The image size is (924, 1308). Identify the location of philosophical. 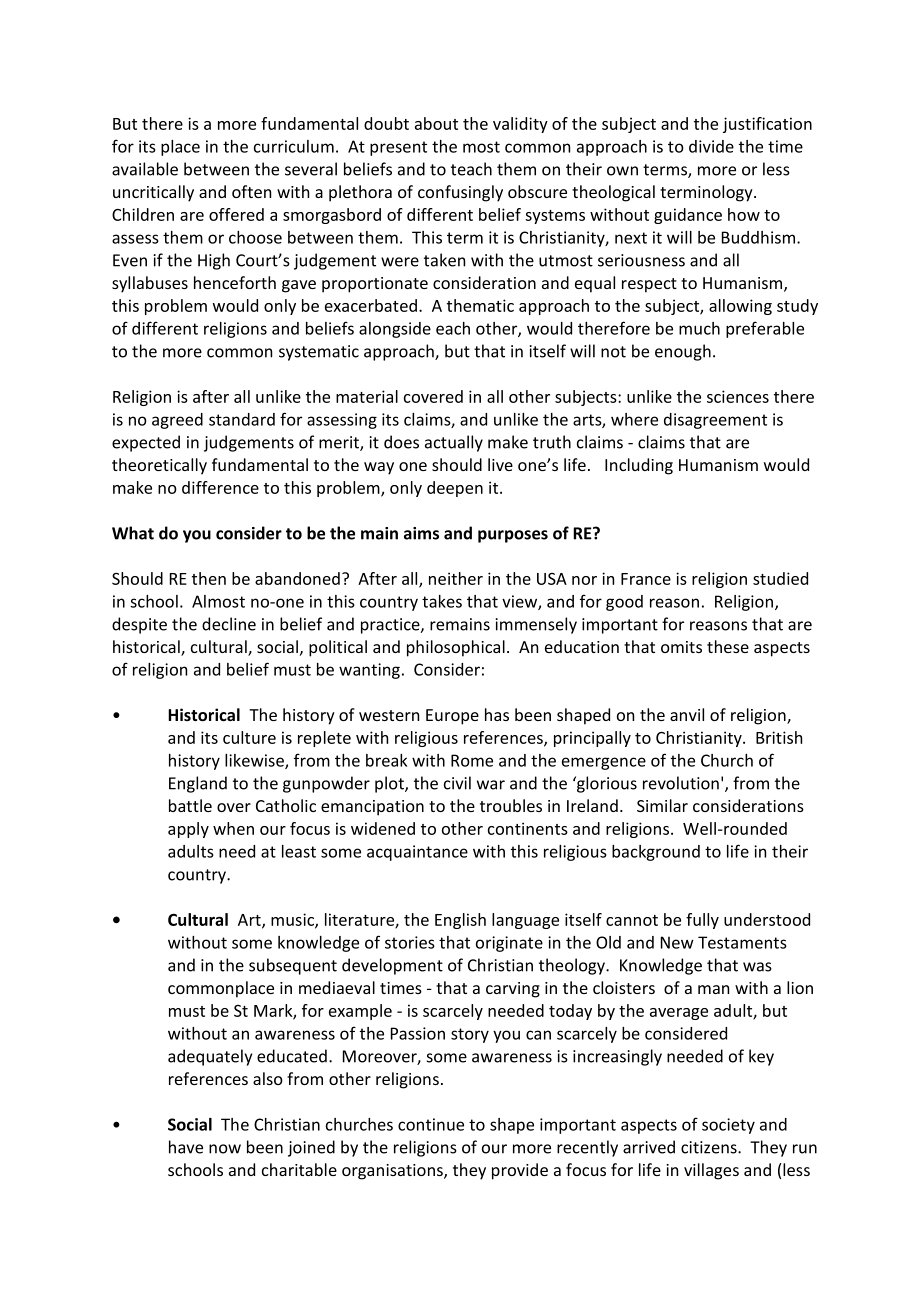
(456, 648).
